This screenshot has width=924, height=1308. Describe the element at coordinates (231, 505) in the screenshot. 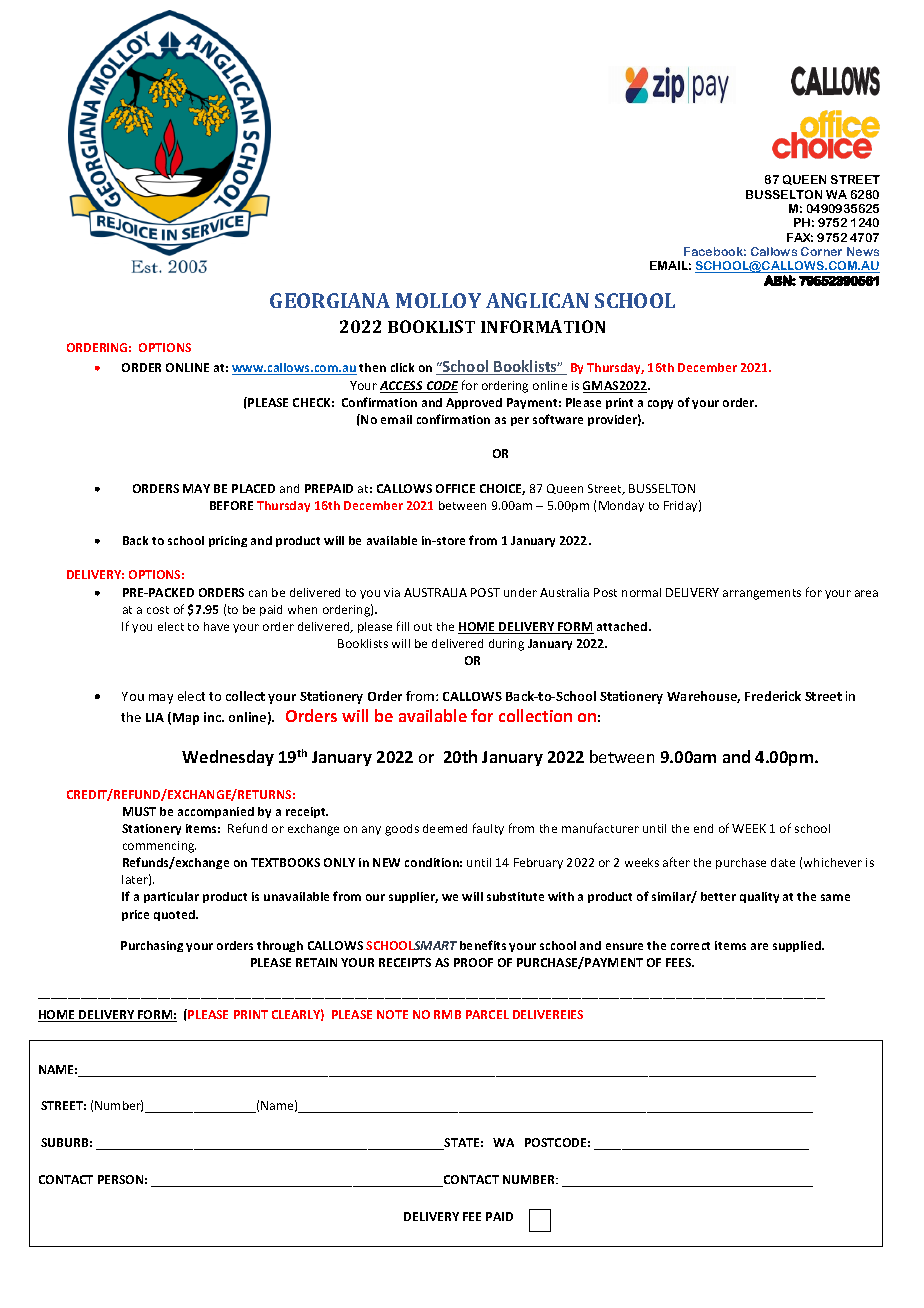

I see `BEFORE` at that location.
